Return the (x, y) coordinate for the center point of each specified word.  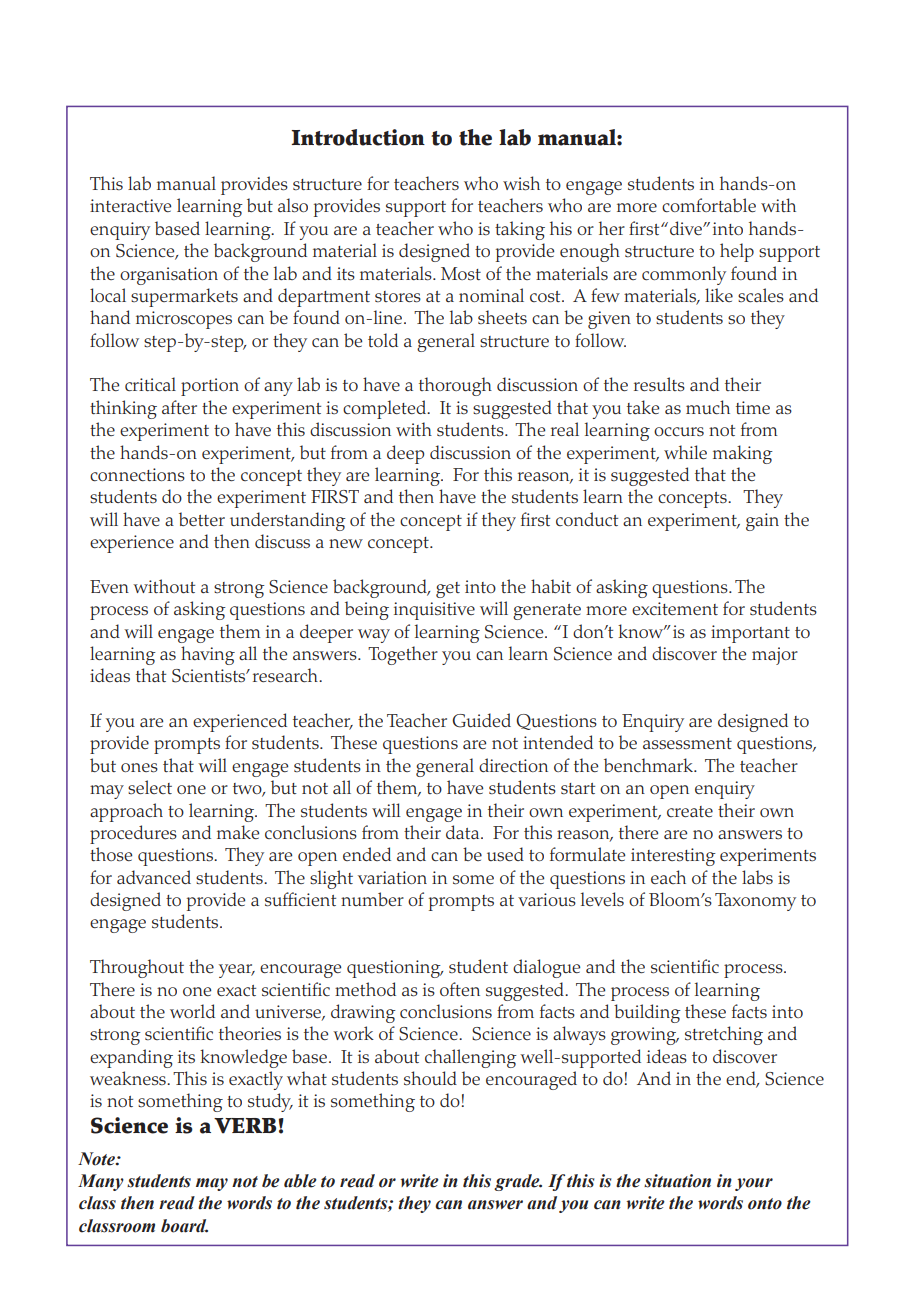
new (346, 543)
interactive (130, 205)
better (202, 519)
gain (762, 522)
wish (521, 183)
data (464, 832)
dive (687, 228)
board (184, 1226)
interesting (673, 857)
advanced (154, 877)
